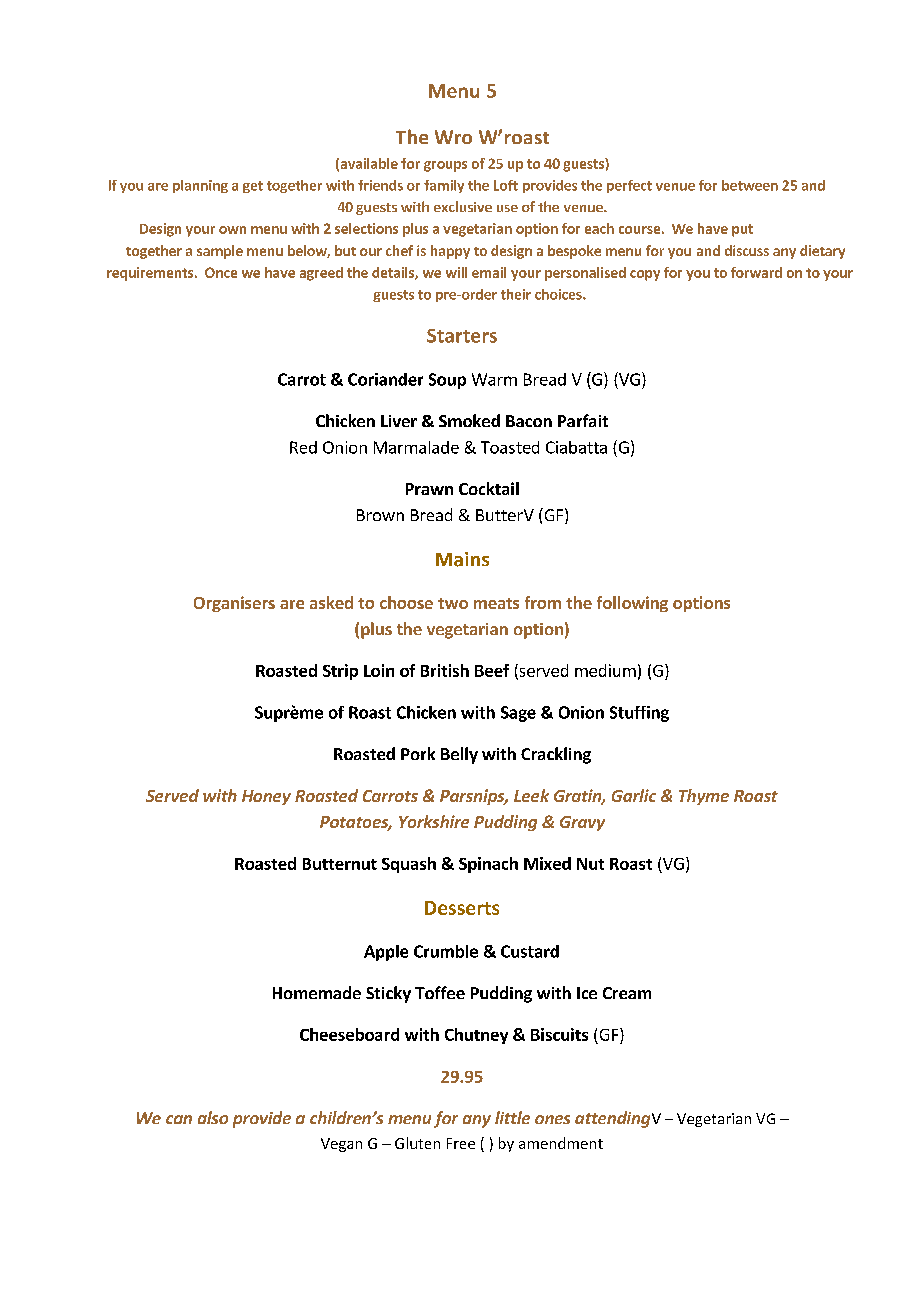 The width and height of the screenshot is (924, 1307). Describe the element at coordinates (489, 488) in the screenshot. I see `Cocktail` at that location.
